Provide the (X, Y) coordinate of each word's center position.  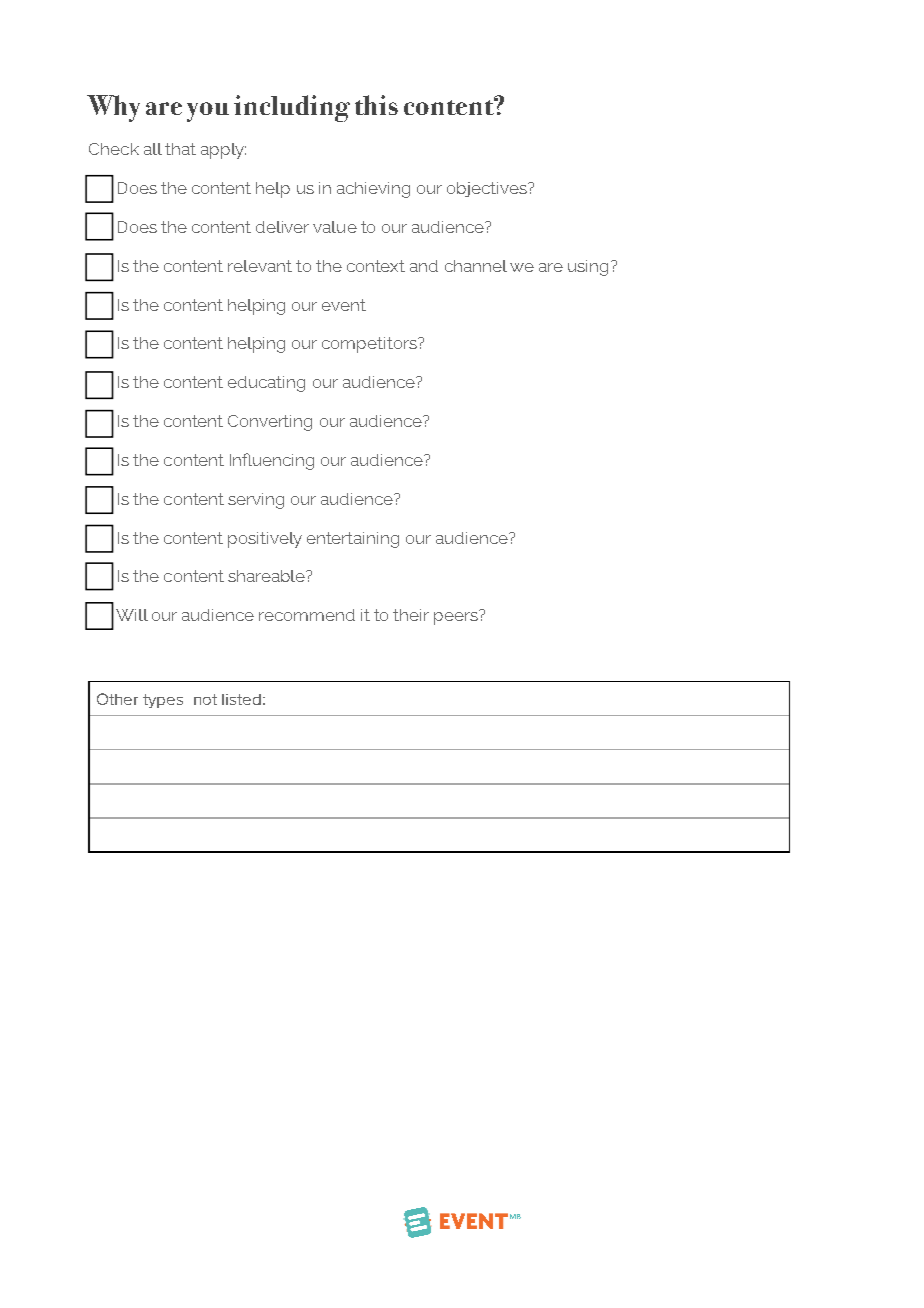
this (376, 105)
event (344, 305)
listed (241, 699)
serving (256, 501)
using (588, 268)
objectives (488, 189)
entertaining (353, 540)
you (208, 112)
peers (457, 617)
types (163, 701)
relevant (260, 266)
